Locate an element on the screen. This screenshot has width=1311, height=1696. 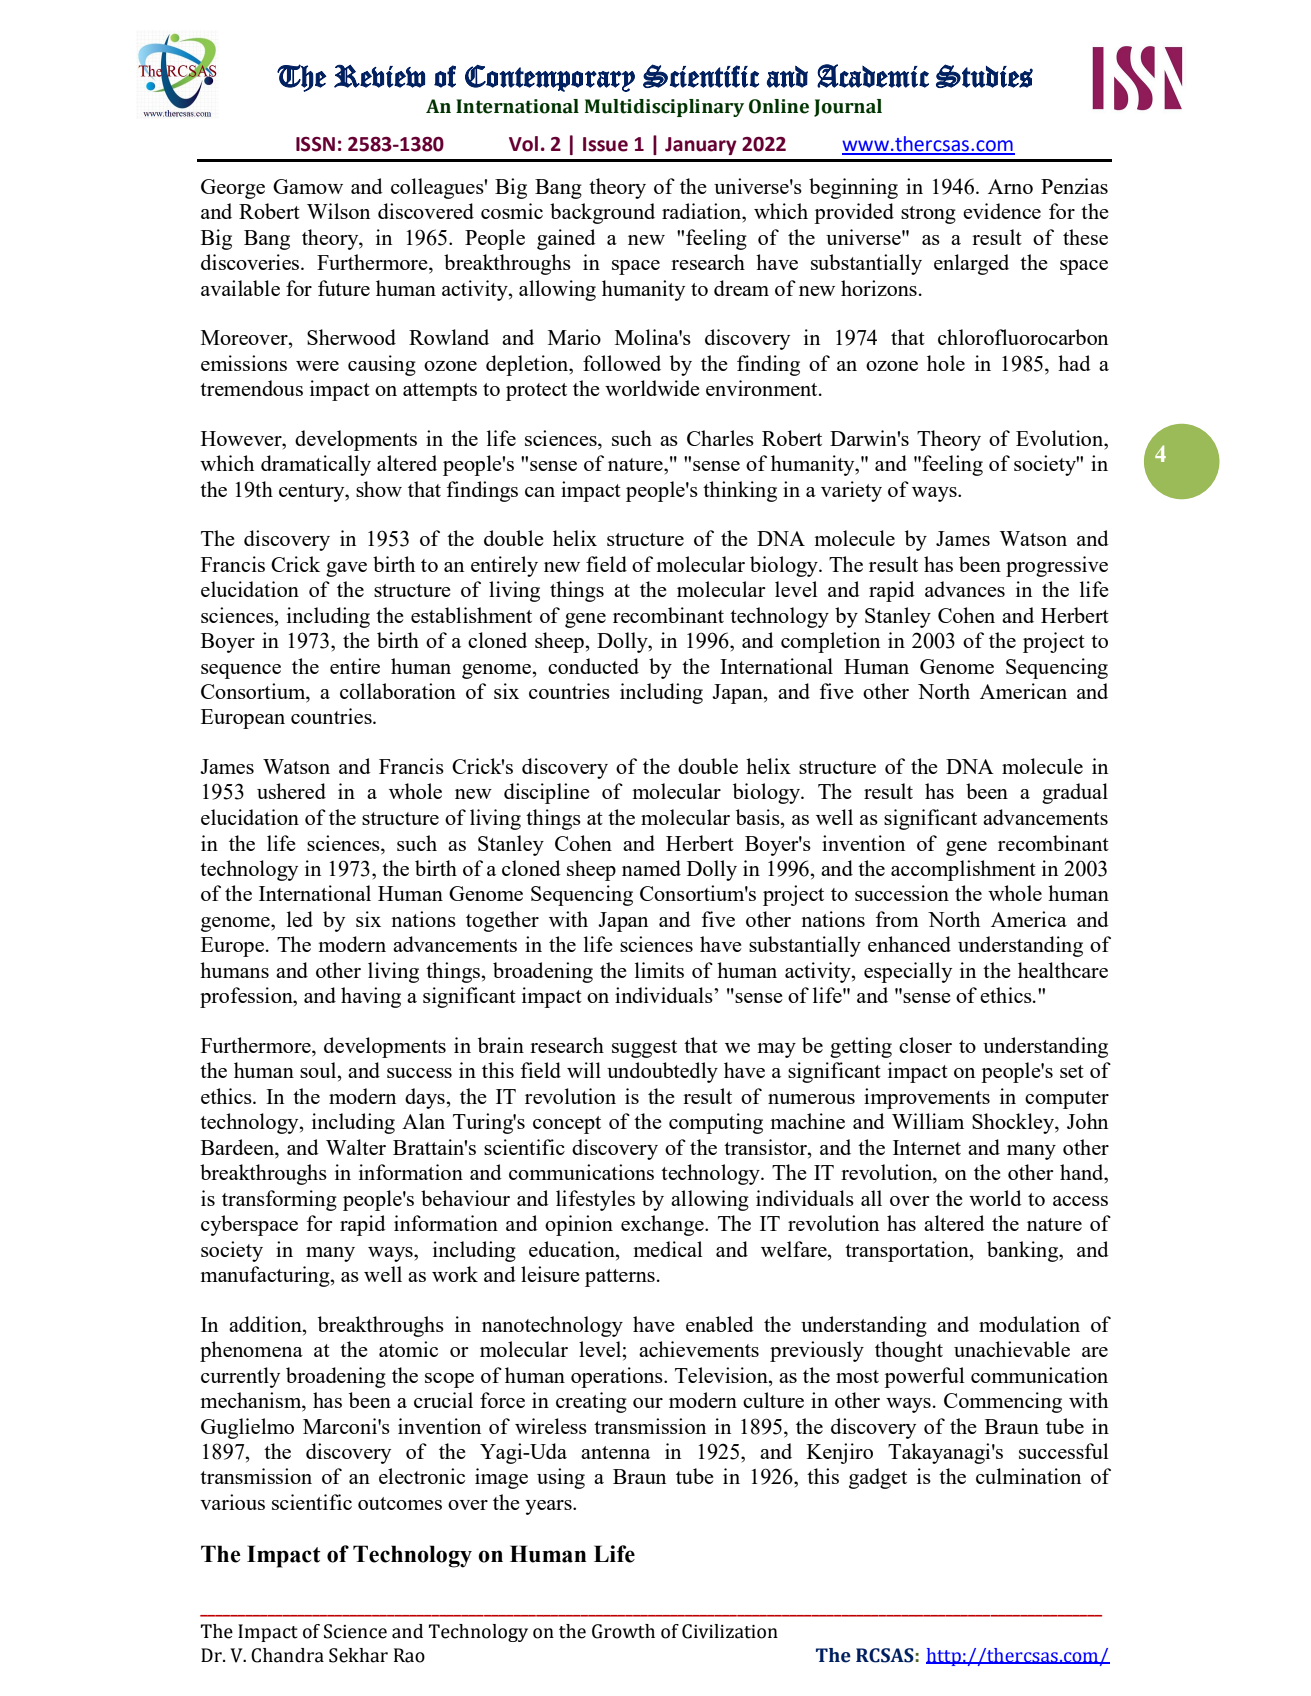
Multidisciplinary is located at coordinates (664, 108).
